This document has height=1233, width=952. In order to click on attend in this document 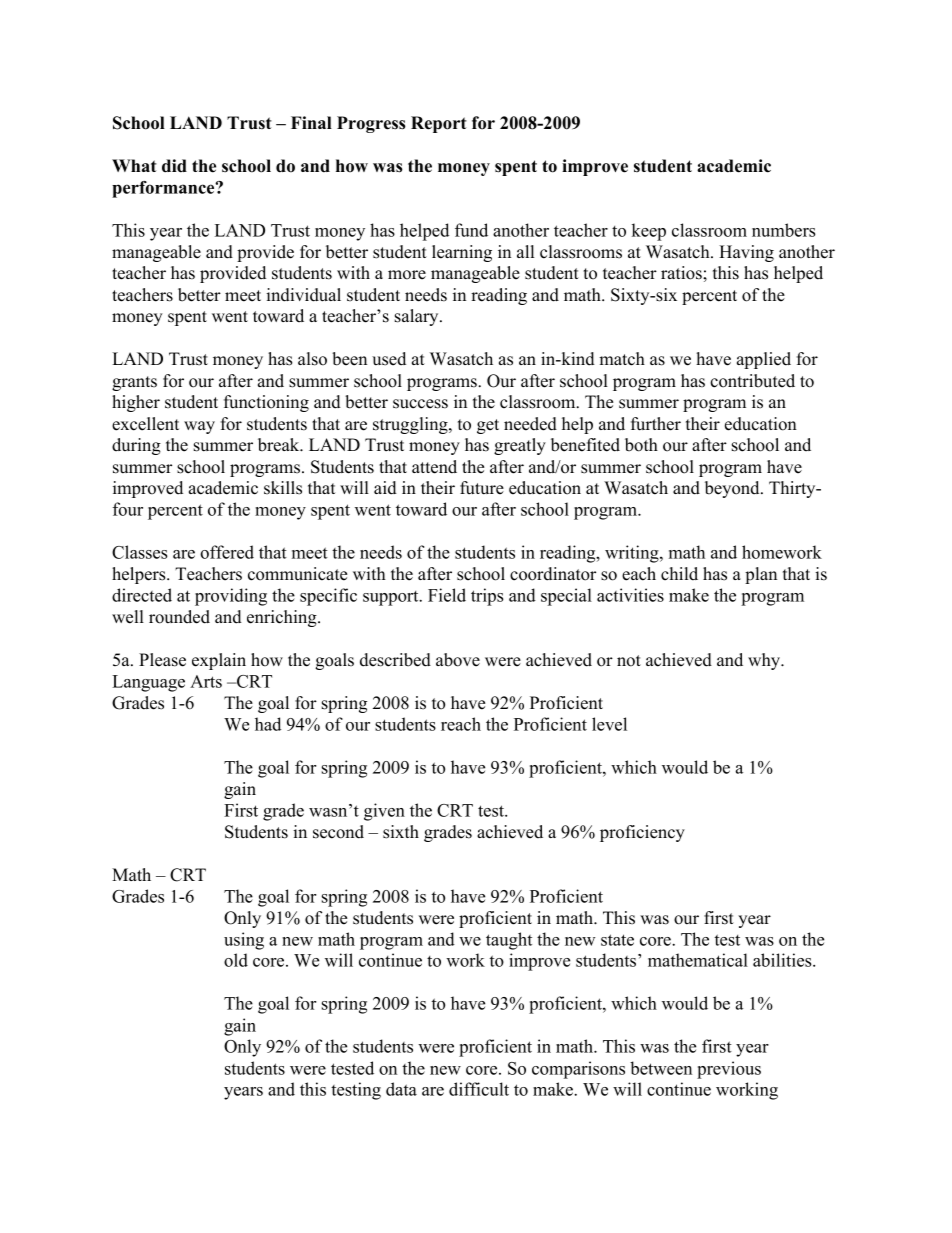, I will do `click(434, 467)`.
